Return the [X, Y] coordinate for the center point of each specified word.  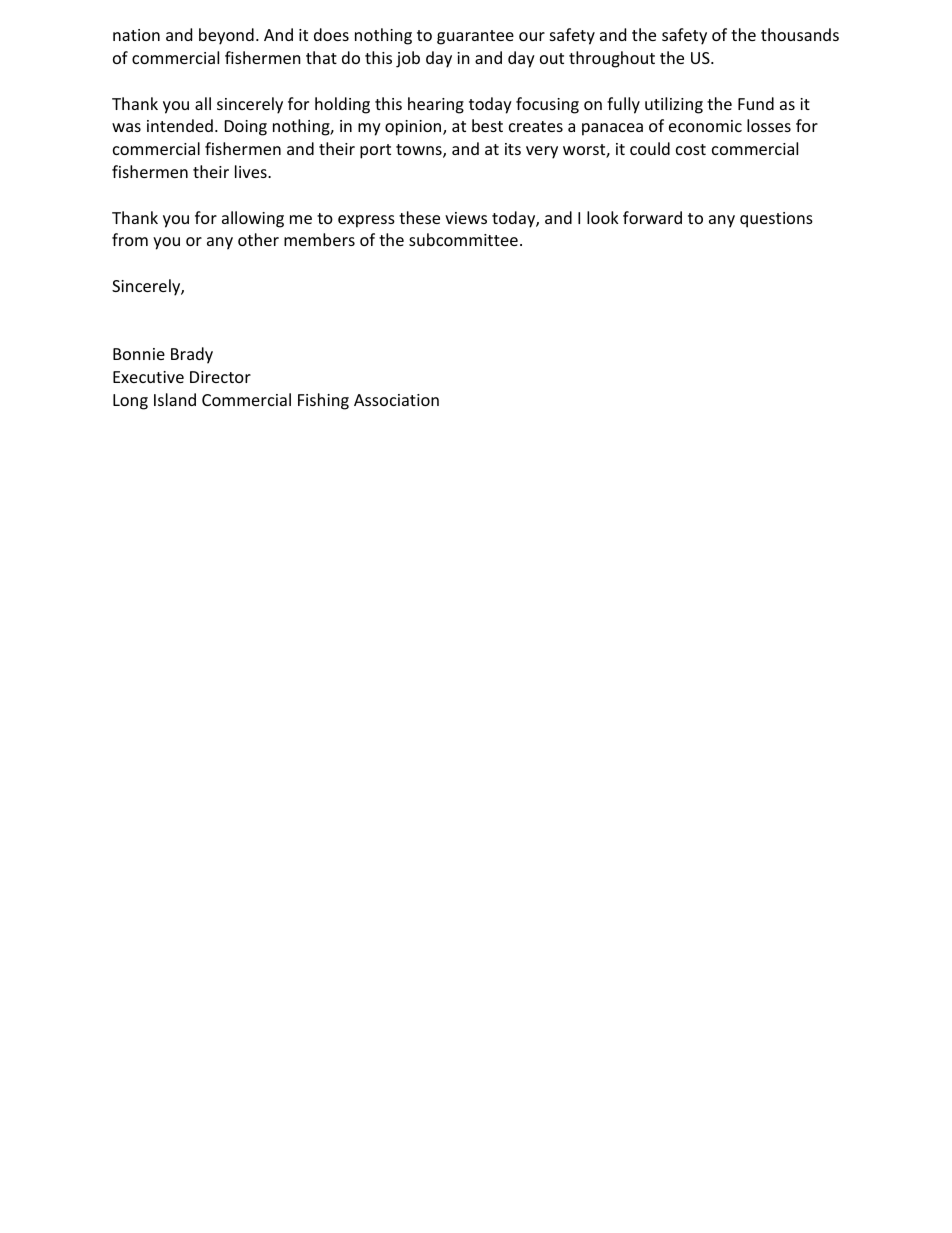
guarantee [475, 37]
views [466, 218]
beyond [226, 36]
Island [175, 399]
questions [776, 220]
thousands [800, 34]
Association [396, 400]
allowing [253, 219]
